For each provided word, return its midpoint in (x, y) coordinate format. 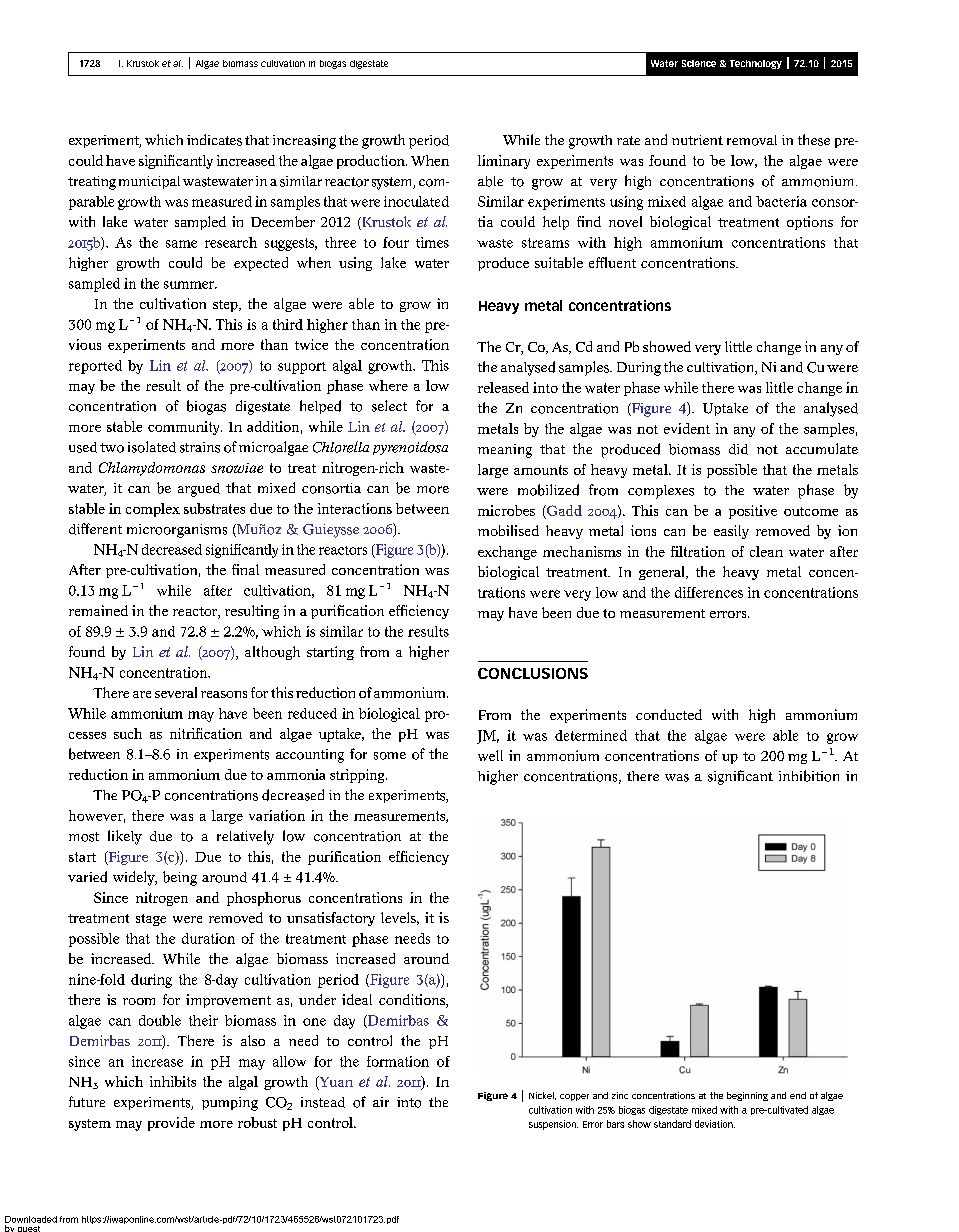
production (372, 162)
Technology (756, 64)
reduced (312, 713)
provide (171, 1124)
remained (98, 610)
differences (709, 592)
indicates (214, 140)
